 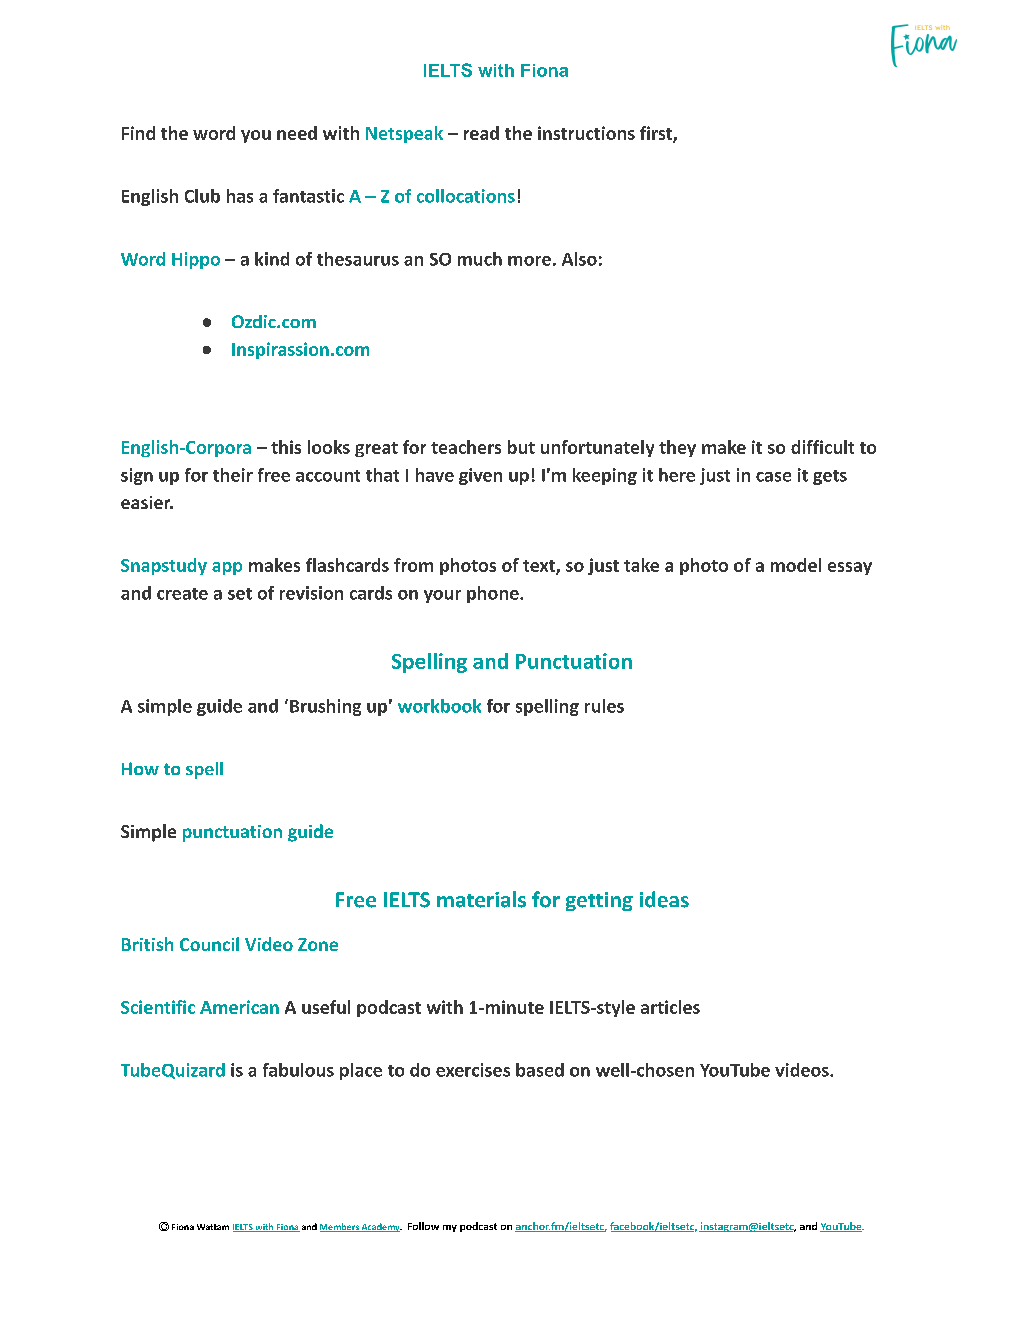 What do you see at coordinates (423, 1226) in the image?
I see `Follow` at bounding box center [423, 1226].
